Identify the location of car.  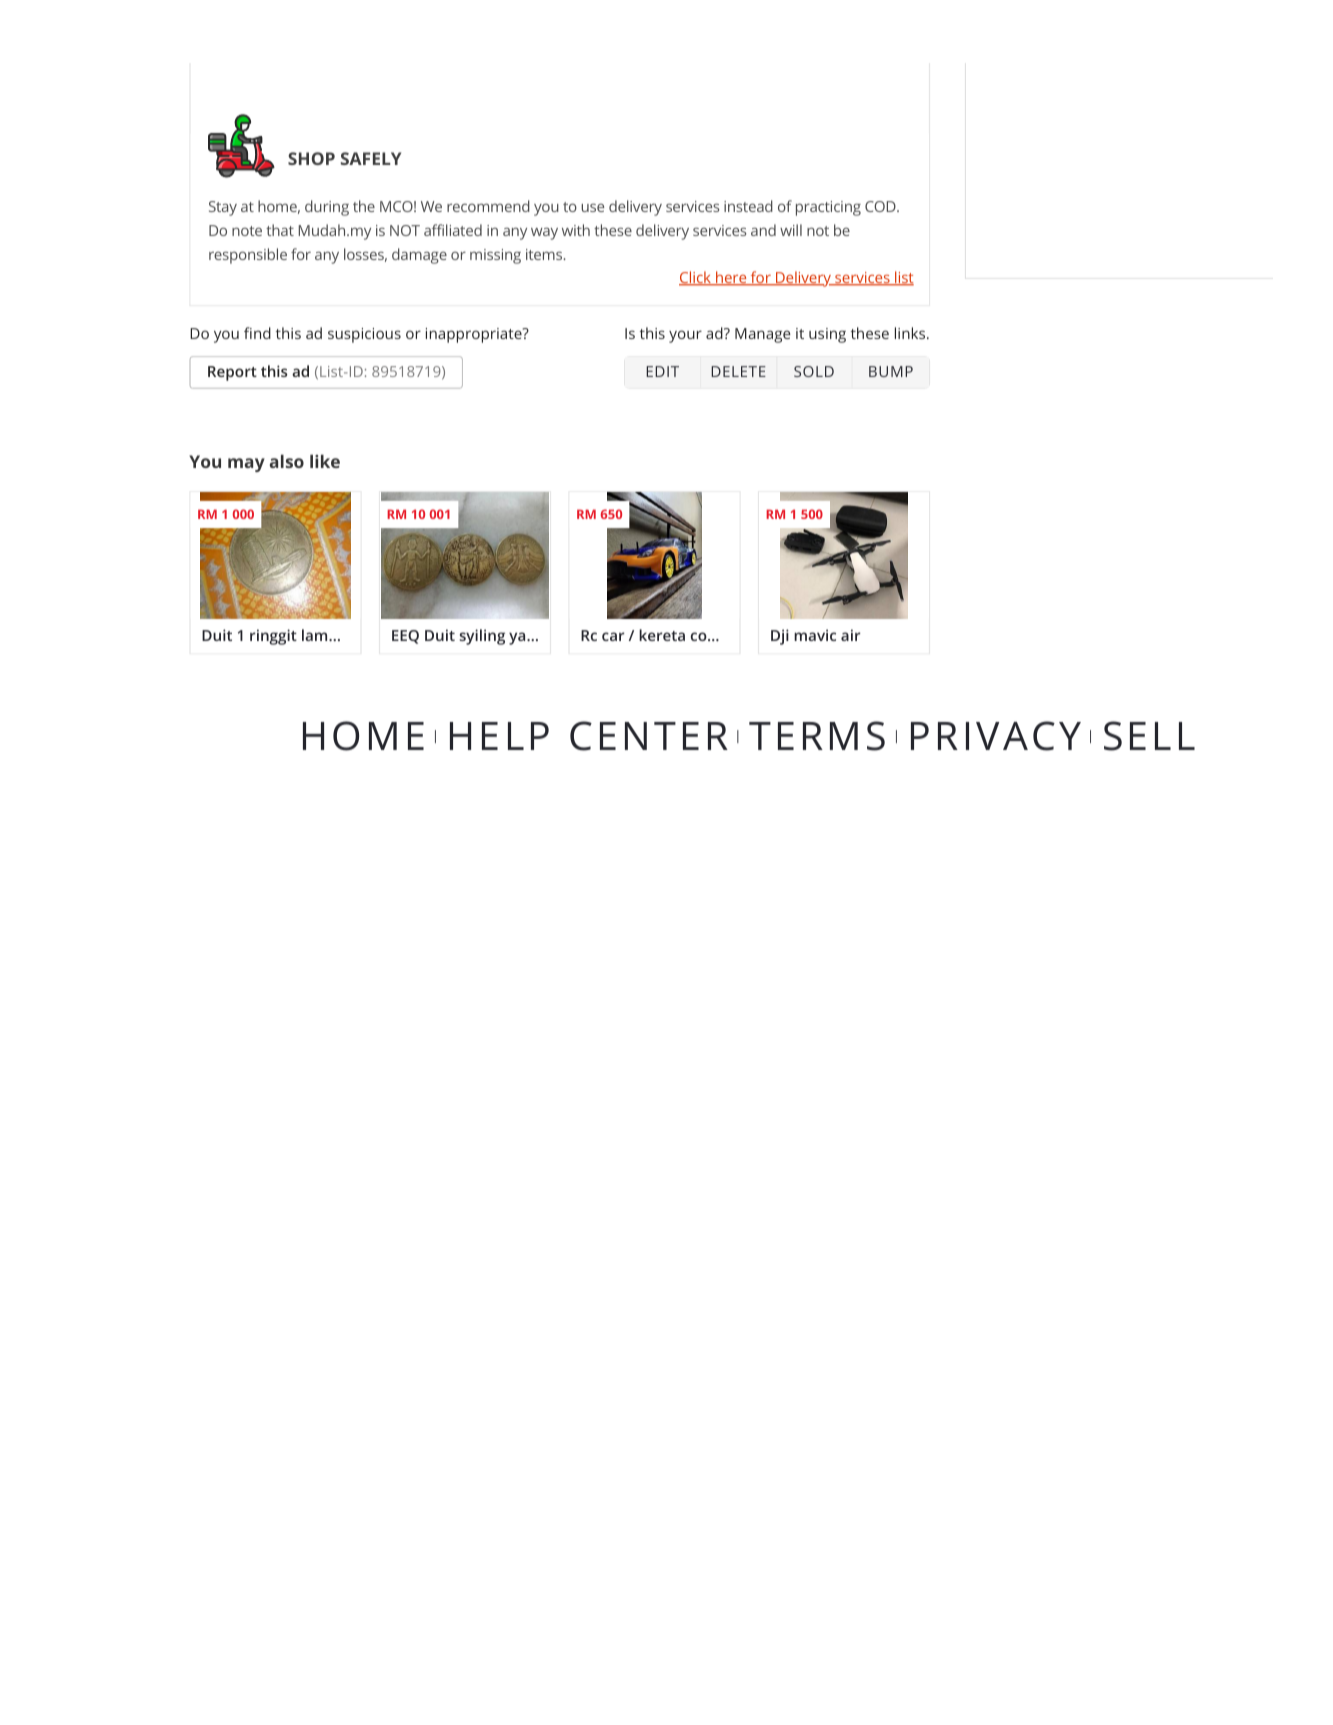
(613, 636).
